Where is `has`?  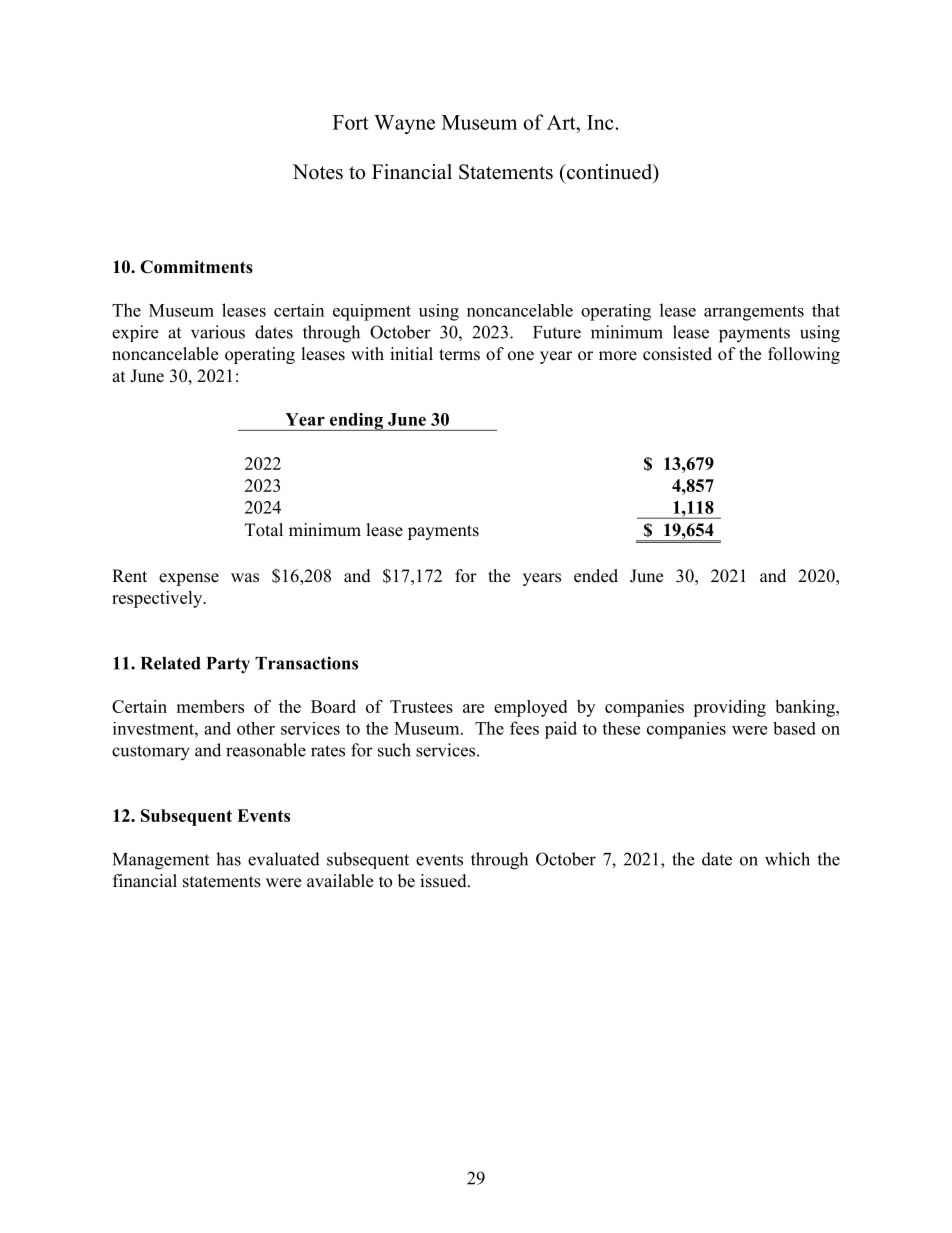 has is located at coordinates (228, 859).
